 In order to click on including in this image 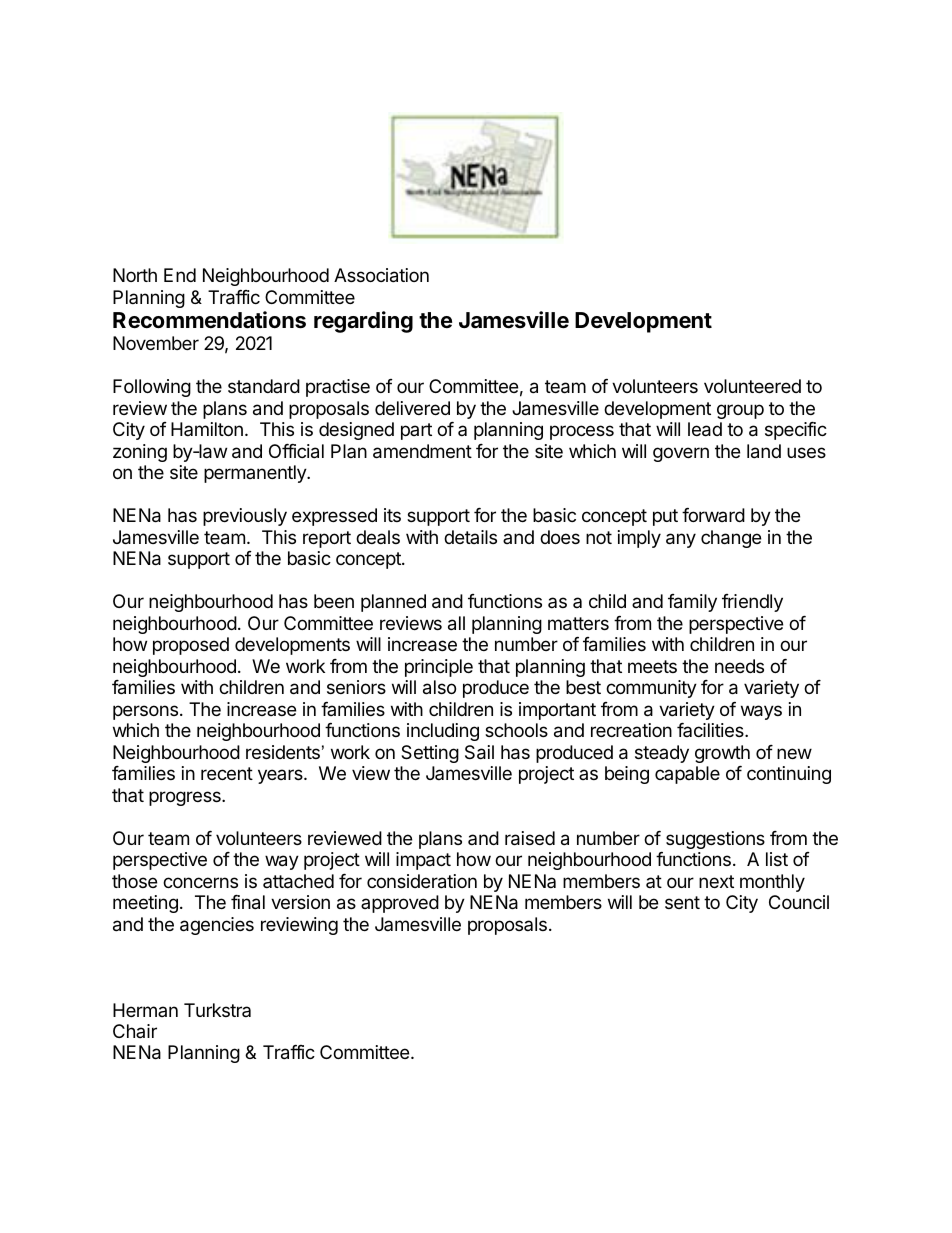, I will do `click(443, 732)`.
